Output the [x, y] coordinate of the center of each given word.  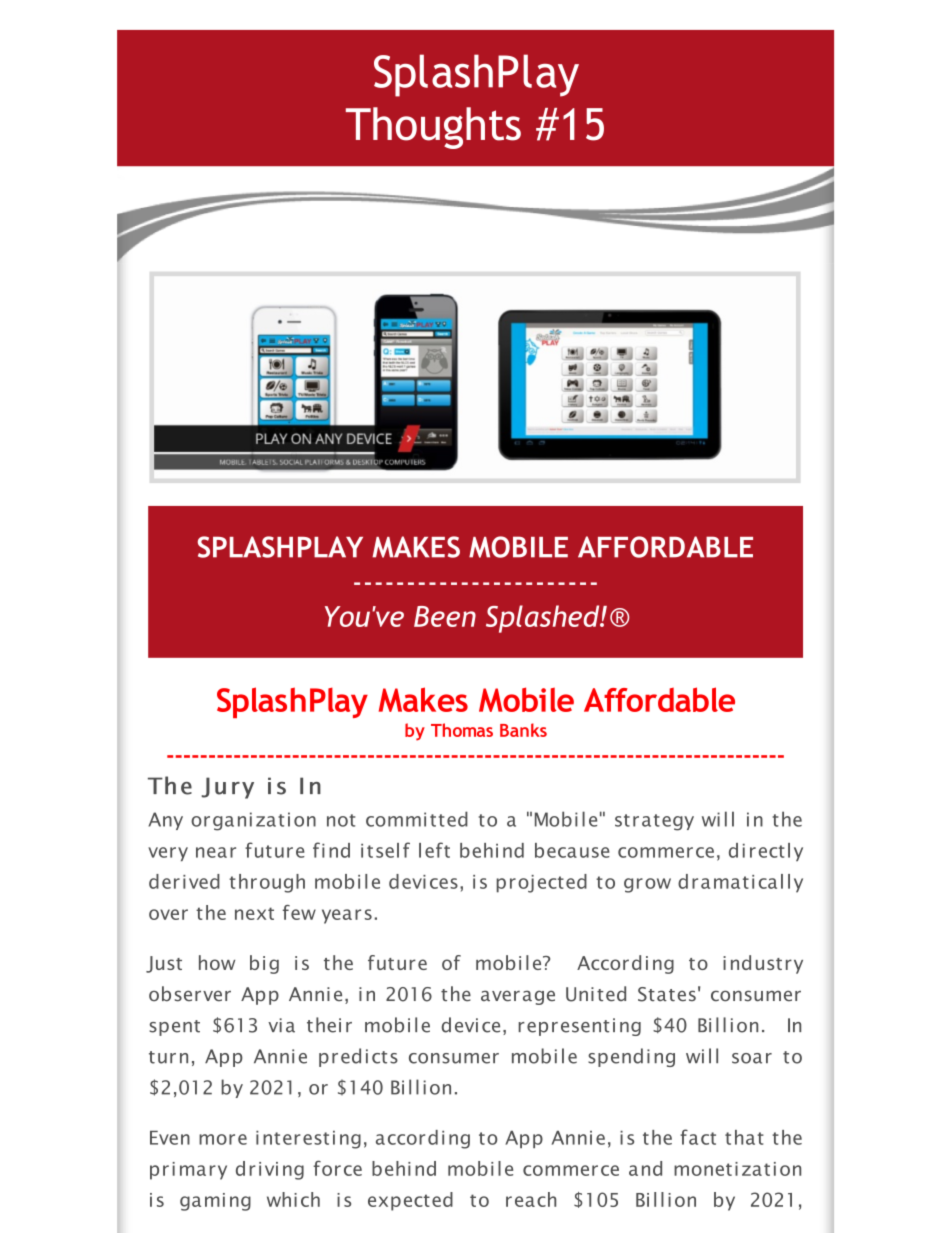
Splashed [544, 619]
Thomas [462, 730]
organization [253, 821]
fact [698, 1137]
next [254, 913]
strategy [654, 822]
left [434, 850]
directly [766, 852]
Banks [523, 730]
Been [445, 616]
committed [417, 819]
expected [410, 1201]
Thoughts [433, 128]
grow [647, 885]
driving [270, 1170]
